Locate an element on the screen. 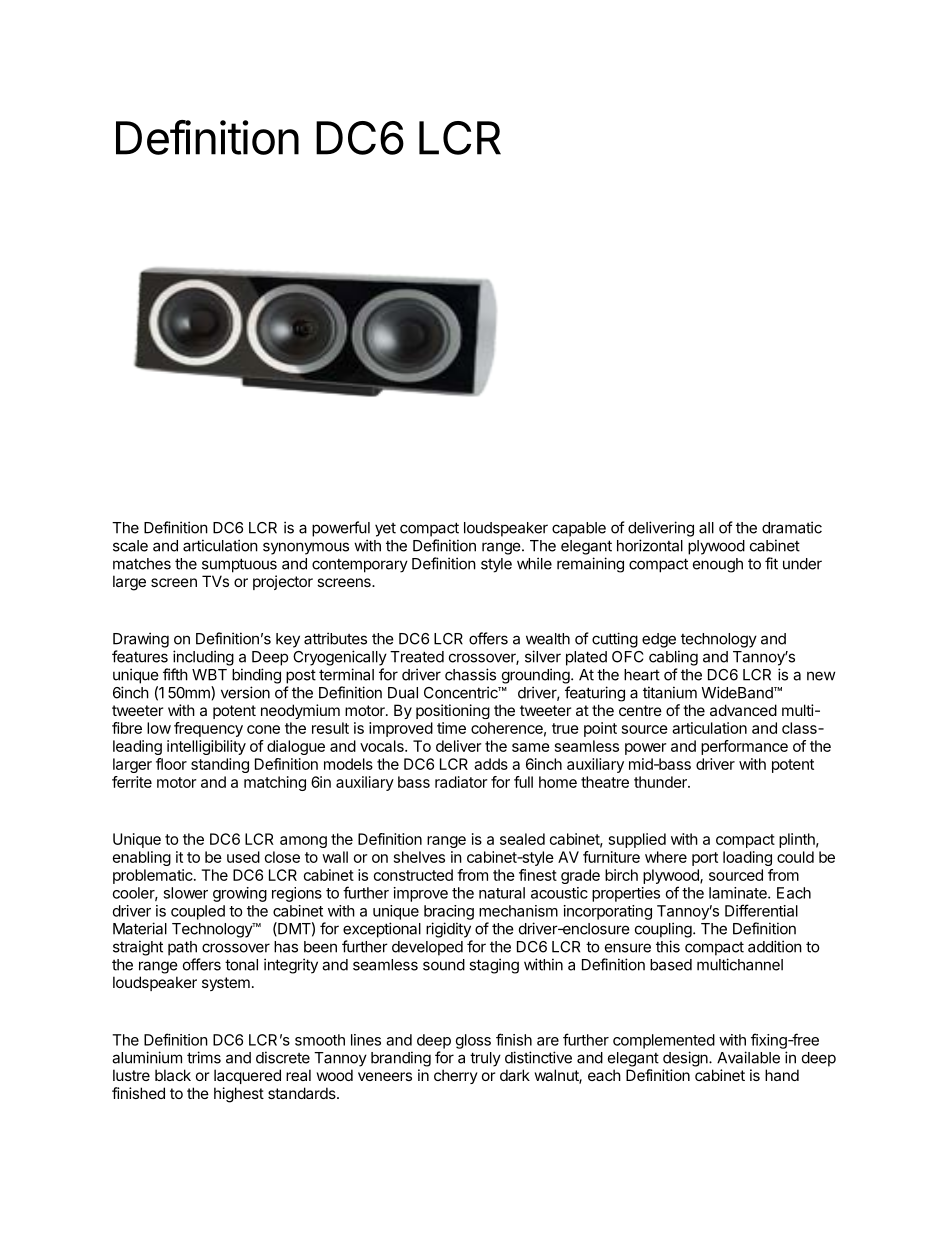 This screenshot has width=952, height=1233. titanium is located at coordinates (670, 692).
